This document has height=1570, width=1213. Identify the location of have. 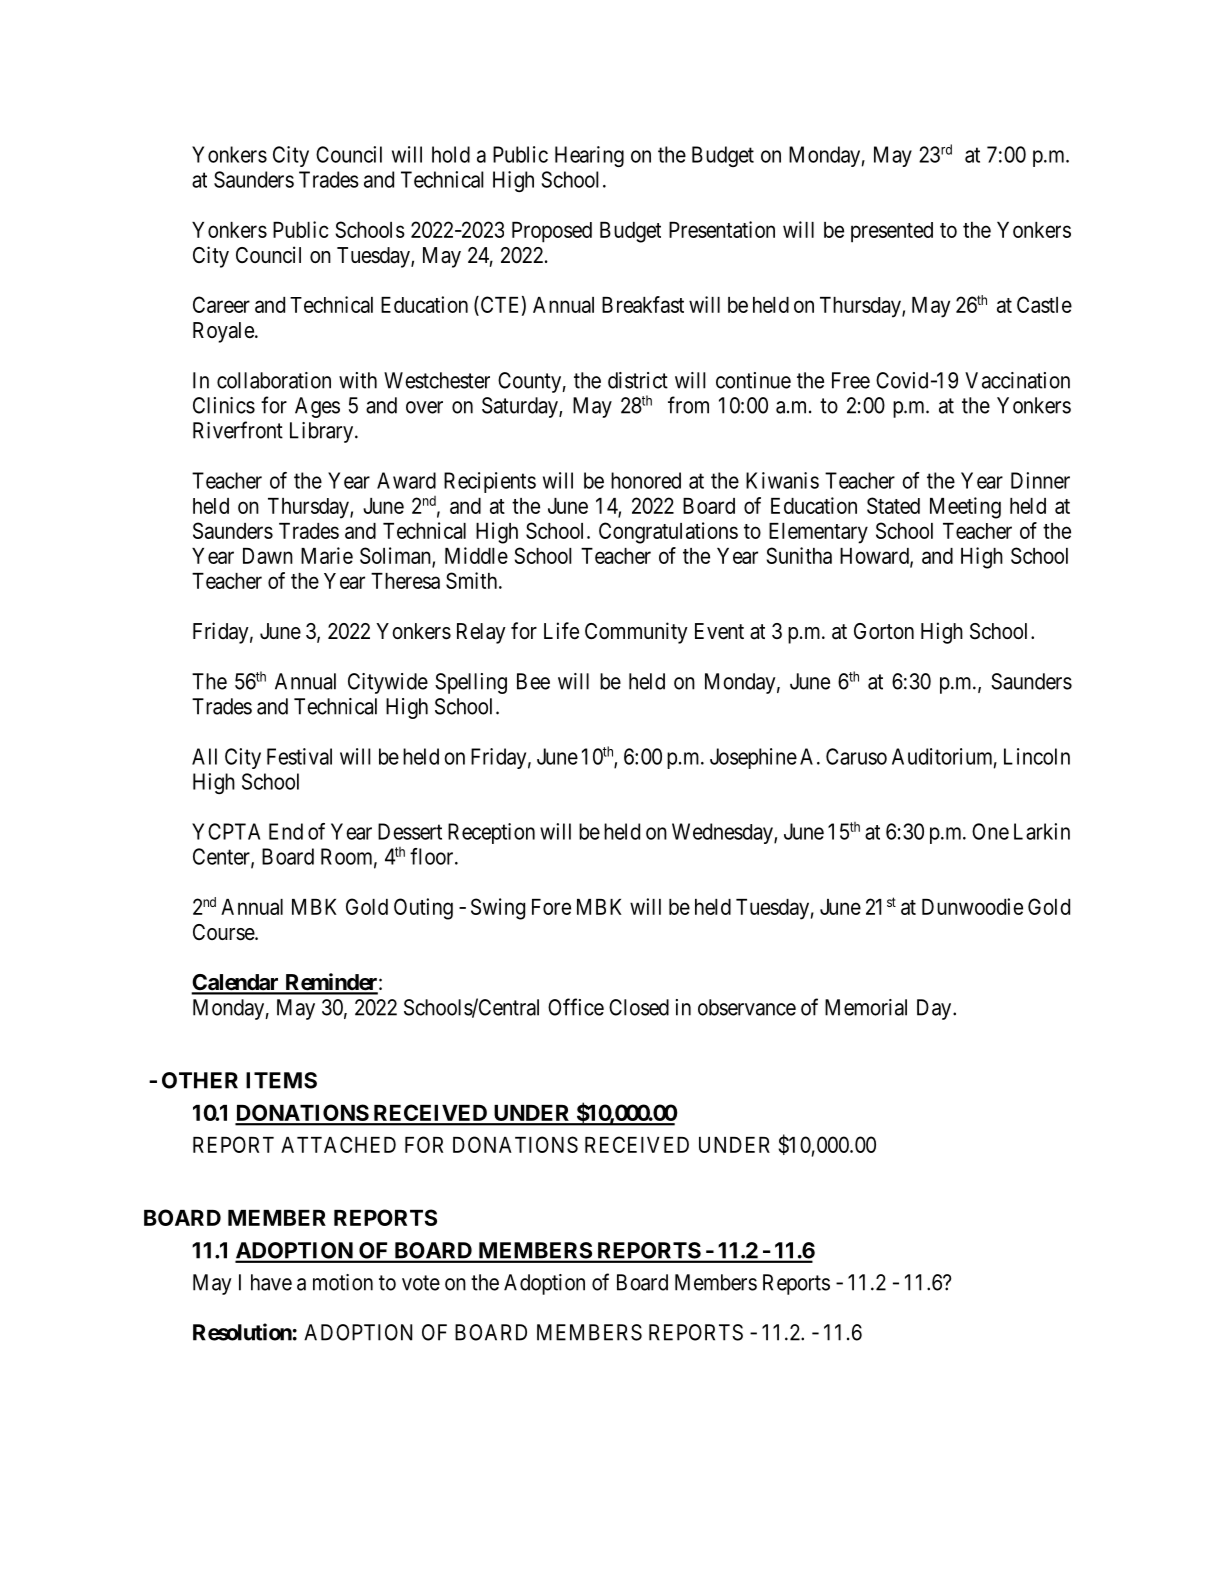
(271, 1282).
